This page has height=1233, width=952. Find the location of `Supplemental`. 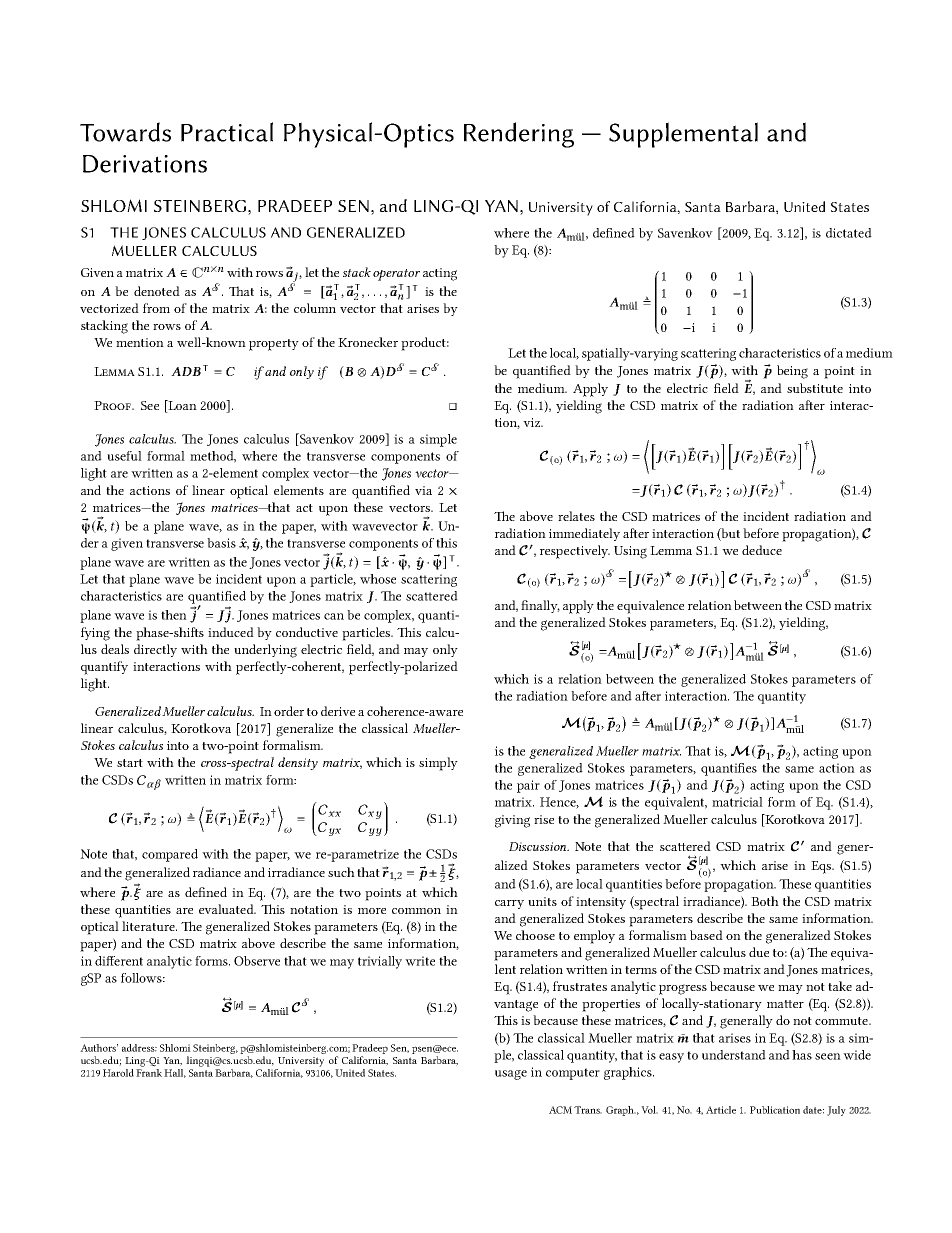

Supplemental is located at coordinates (683, 135).
